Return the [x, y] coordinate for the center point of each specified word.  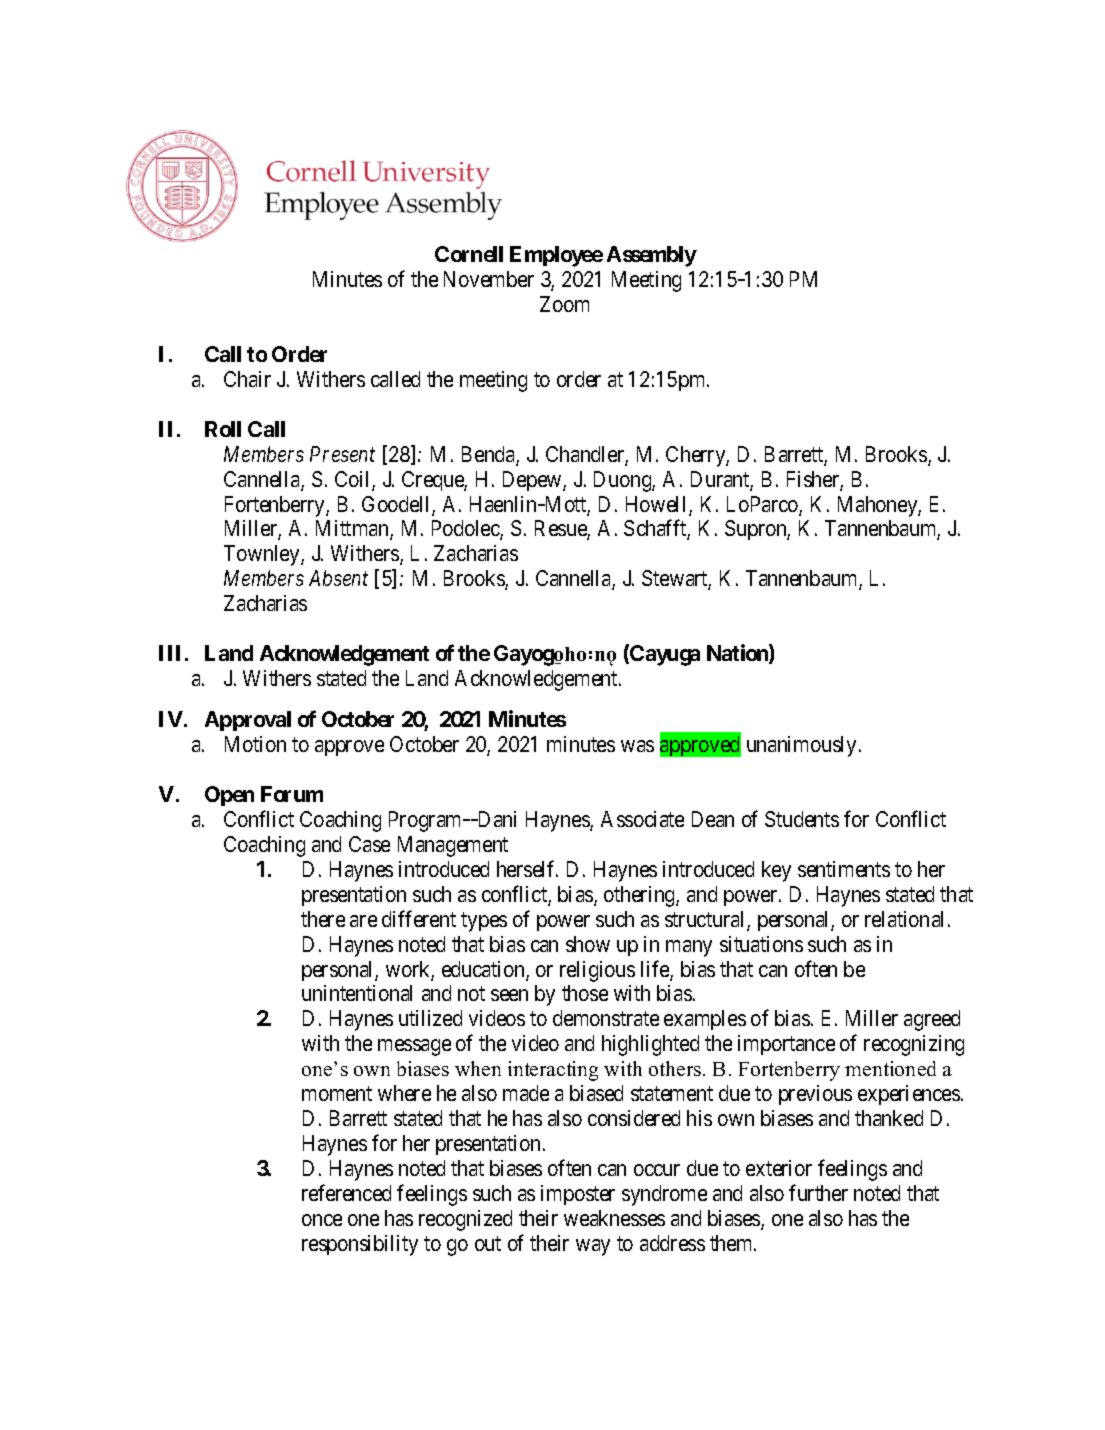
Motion [255, 744]
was [637, 746]
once [322, 1220]
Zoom [564, 304]
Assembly [652, 256]
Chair [247, 379]
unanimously [801, 746]
